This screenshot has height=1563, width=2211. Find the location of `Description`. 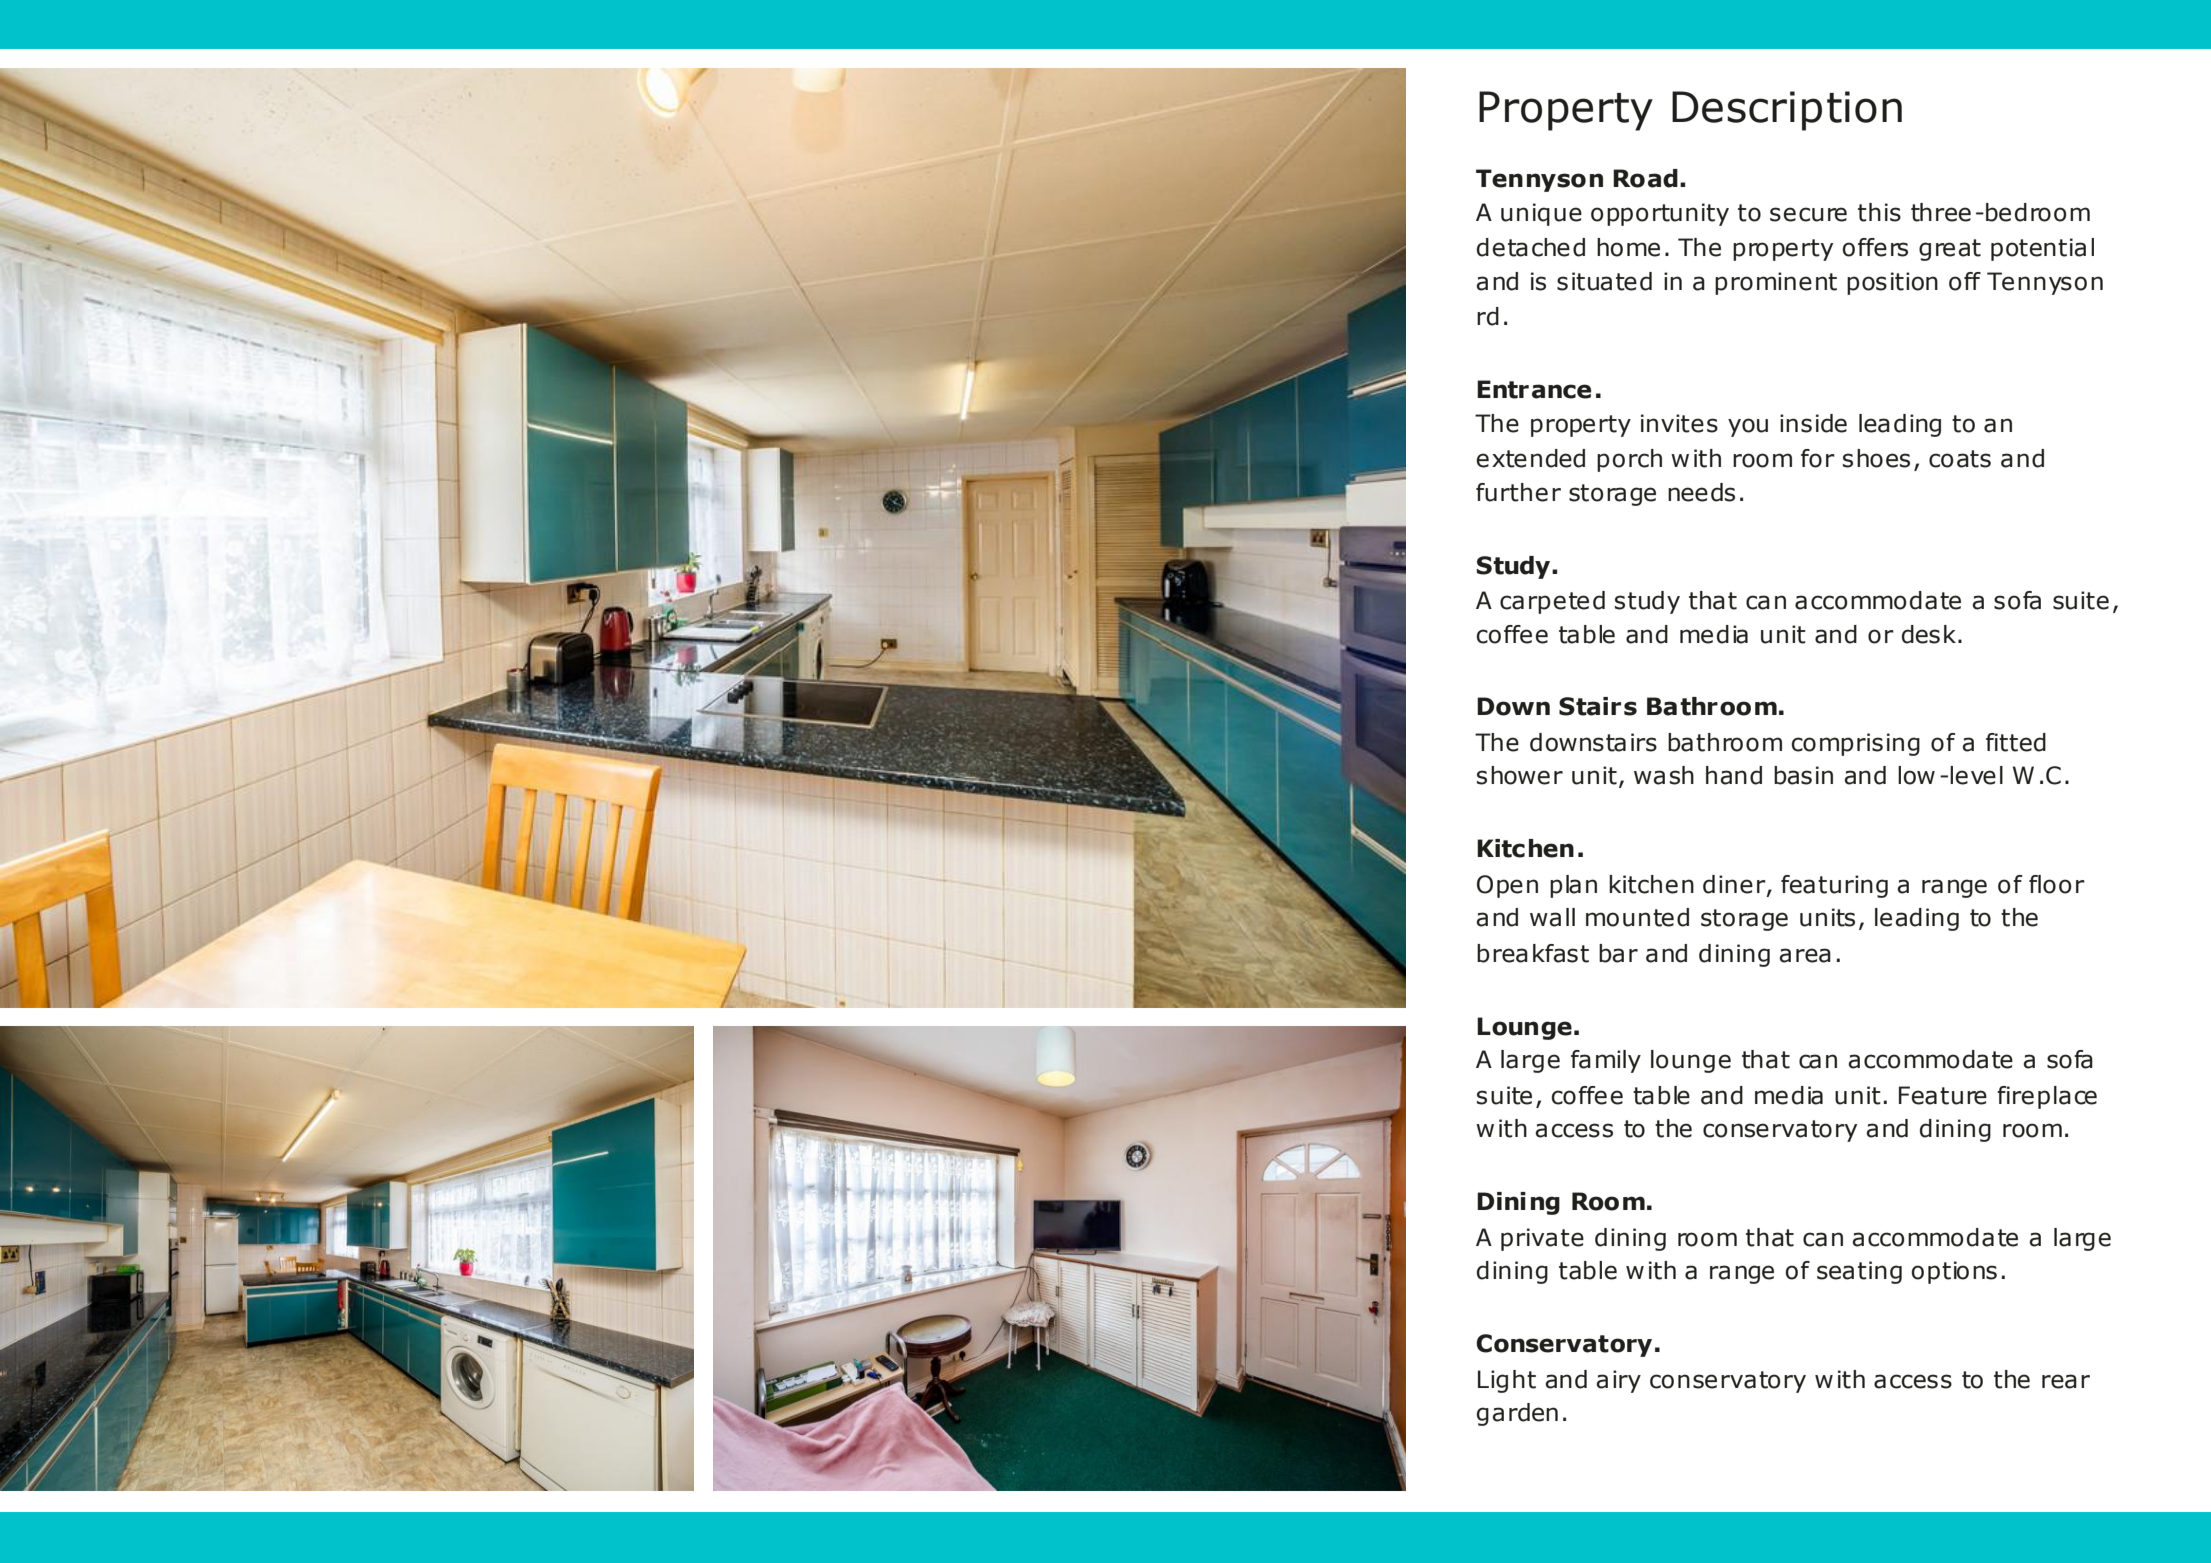

Description is located at coordinates (1787, 111).
